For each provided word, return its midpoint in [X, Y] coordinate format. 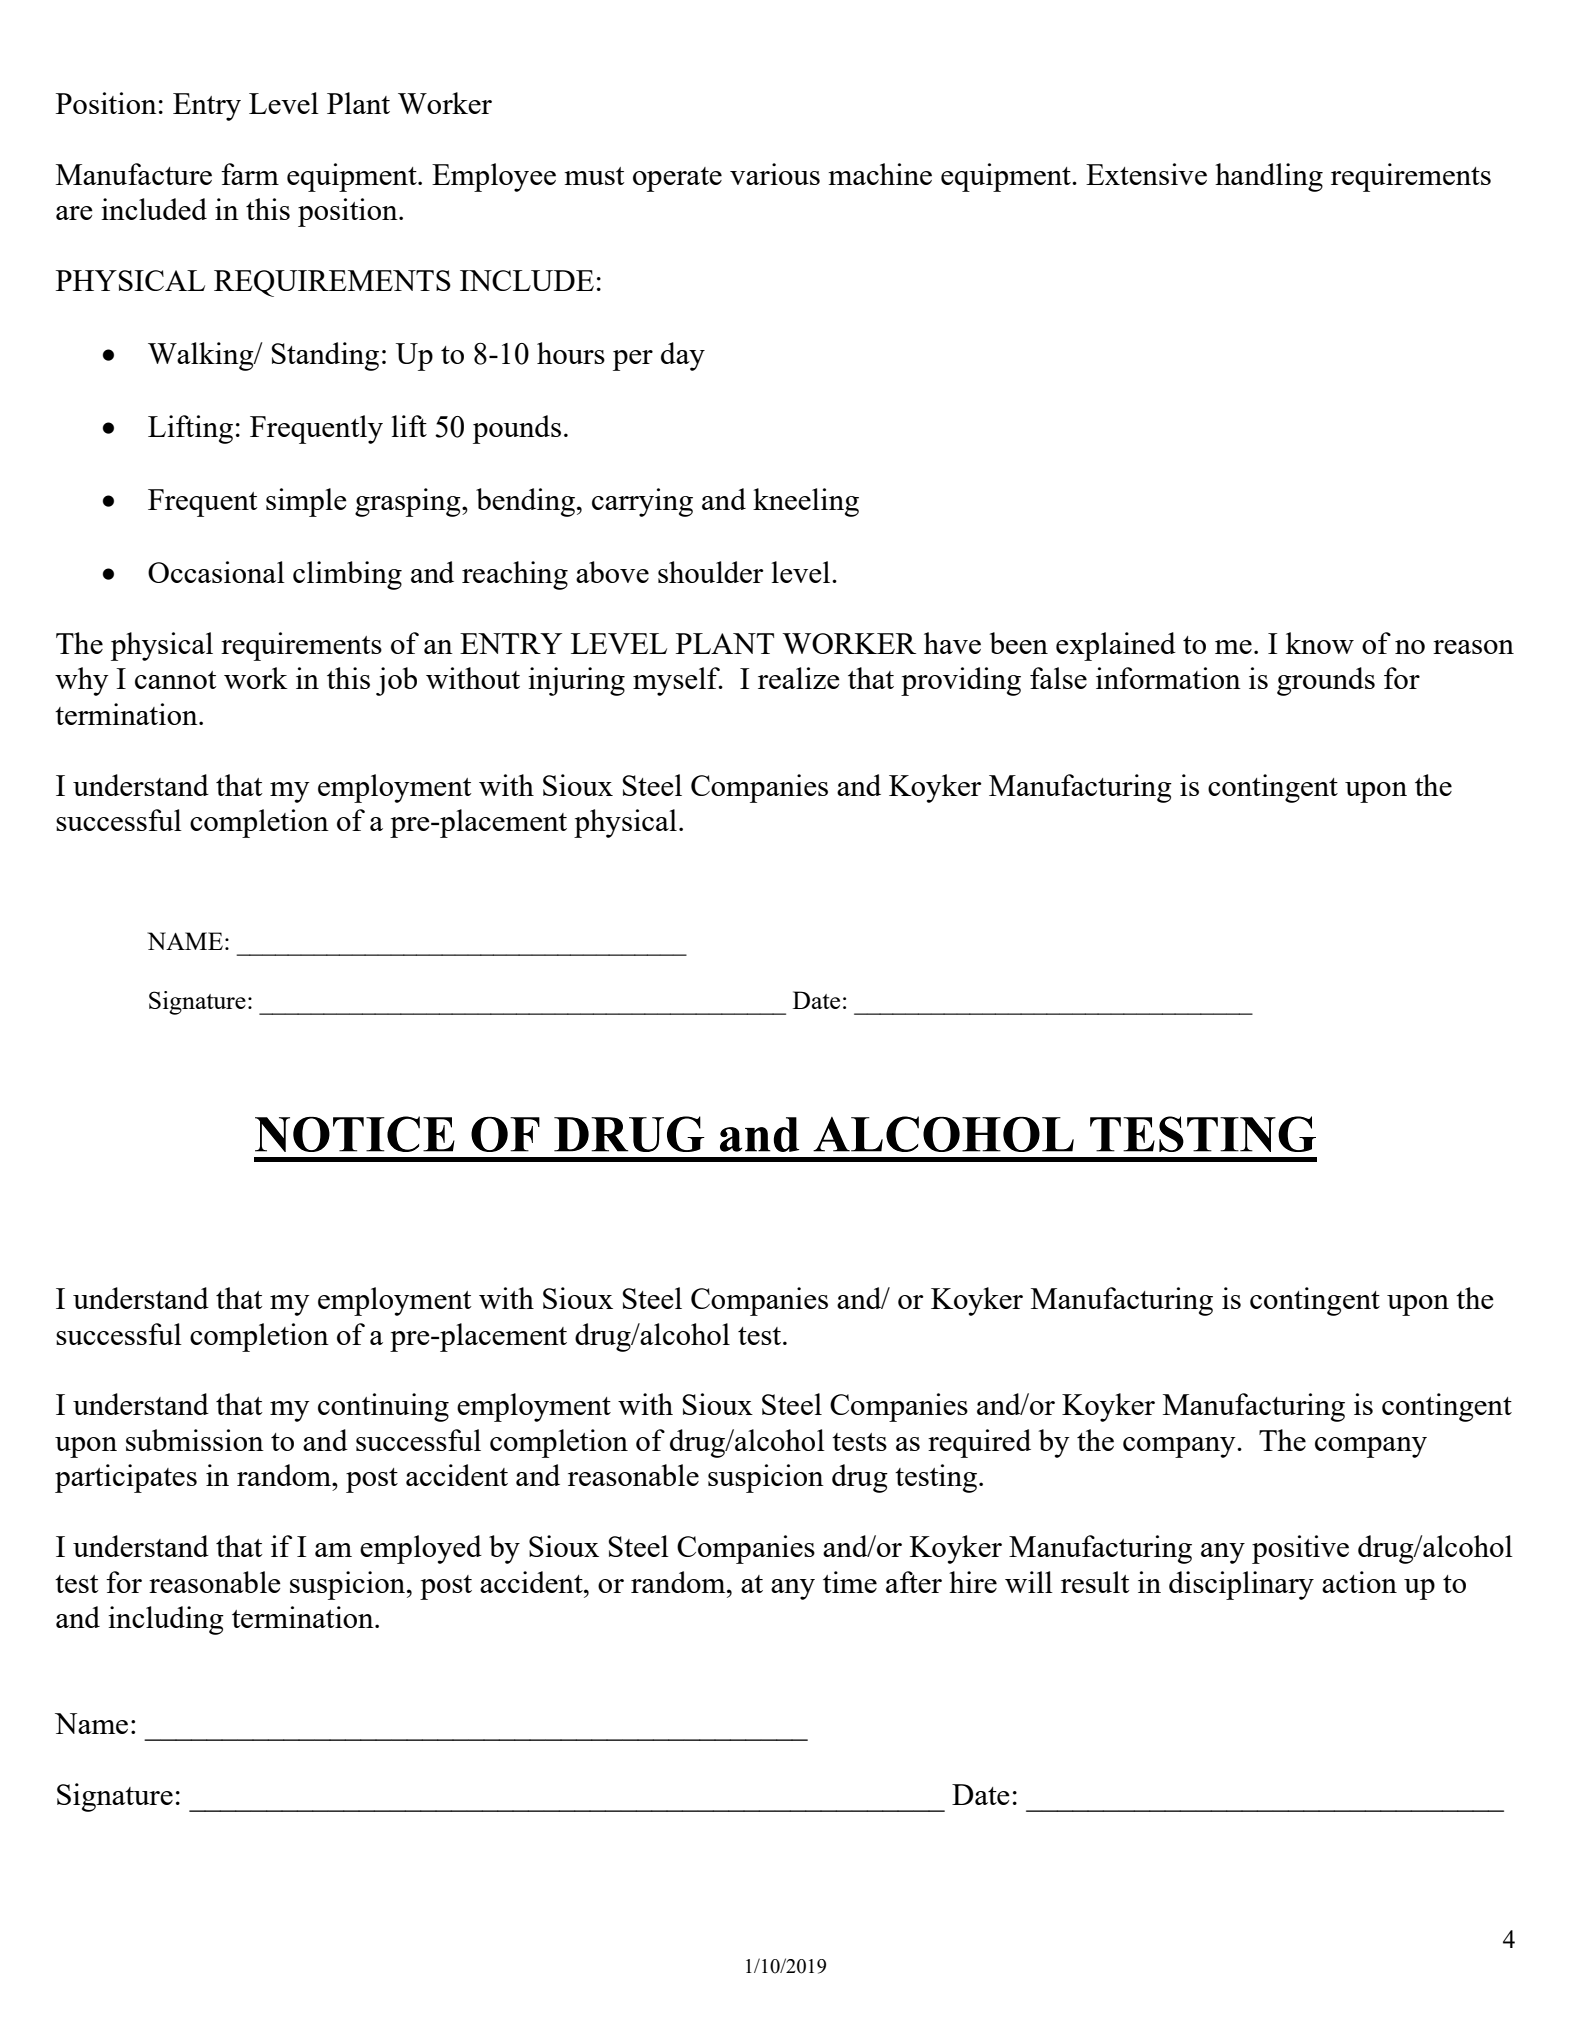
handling [1269, 177]
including [166, 1620]
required [979, 1443]
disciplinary [1241, 1585]
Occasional [216, 572]
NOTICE [355, 1134]
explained [1116, 646]
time [850, 1582]
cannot [175, 680]
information [1168, 678]
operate [677, 179]
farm [250, 174]
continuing [383, 1407]
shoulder [711, 572]
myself [678, 681]
